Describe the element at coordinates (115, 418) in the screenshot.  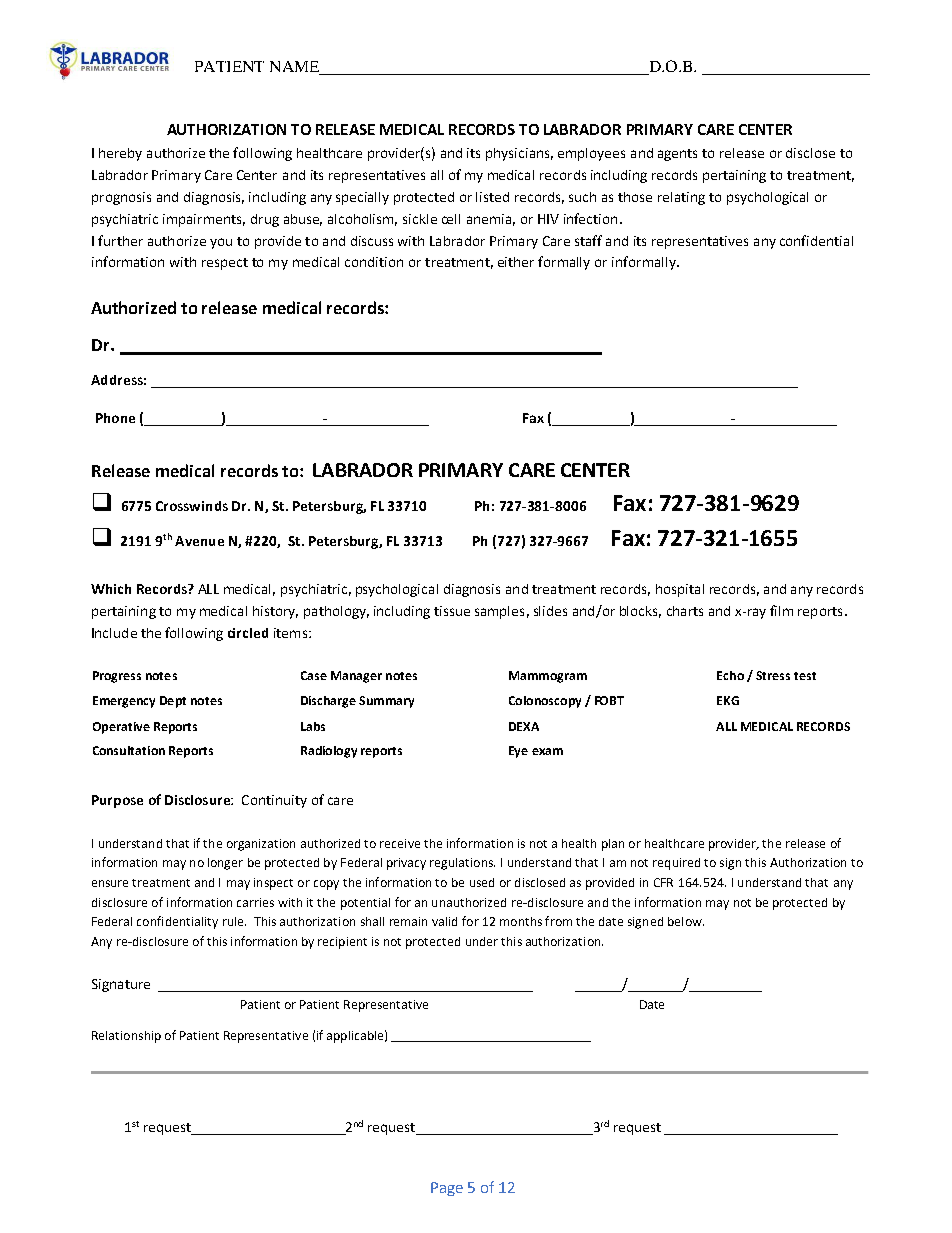
I see `Phone` at that location.
